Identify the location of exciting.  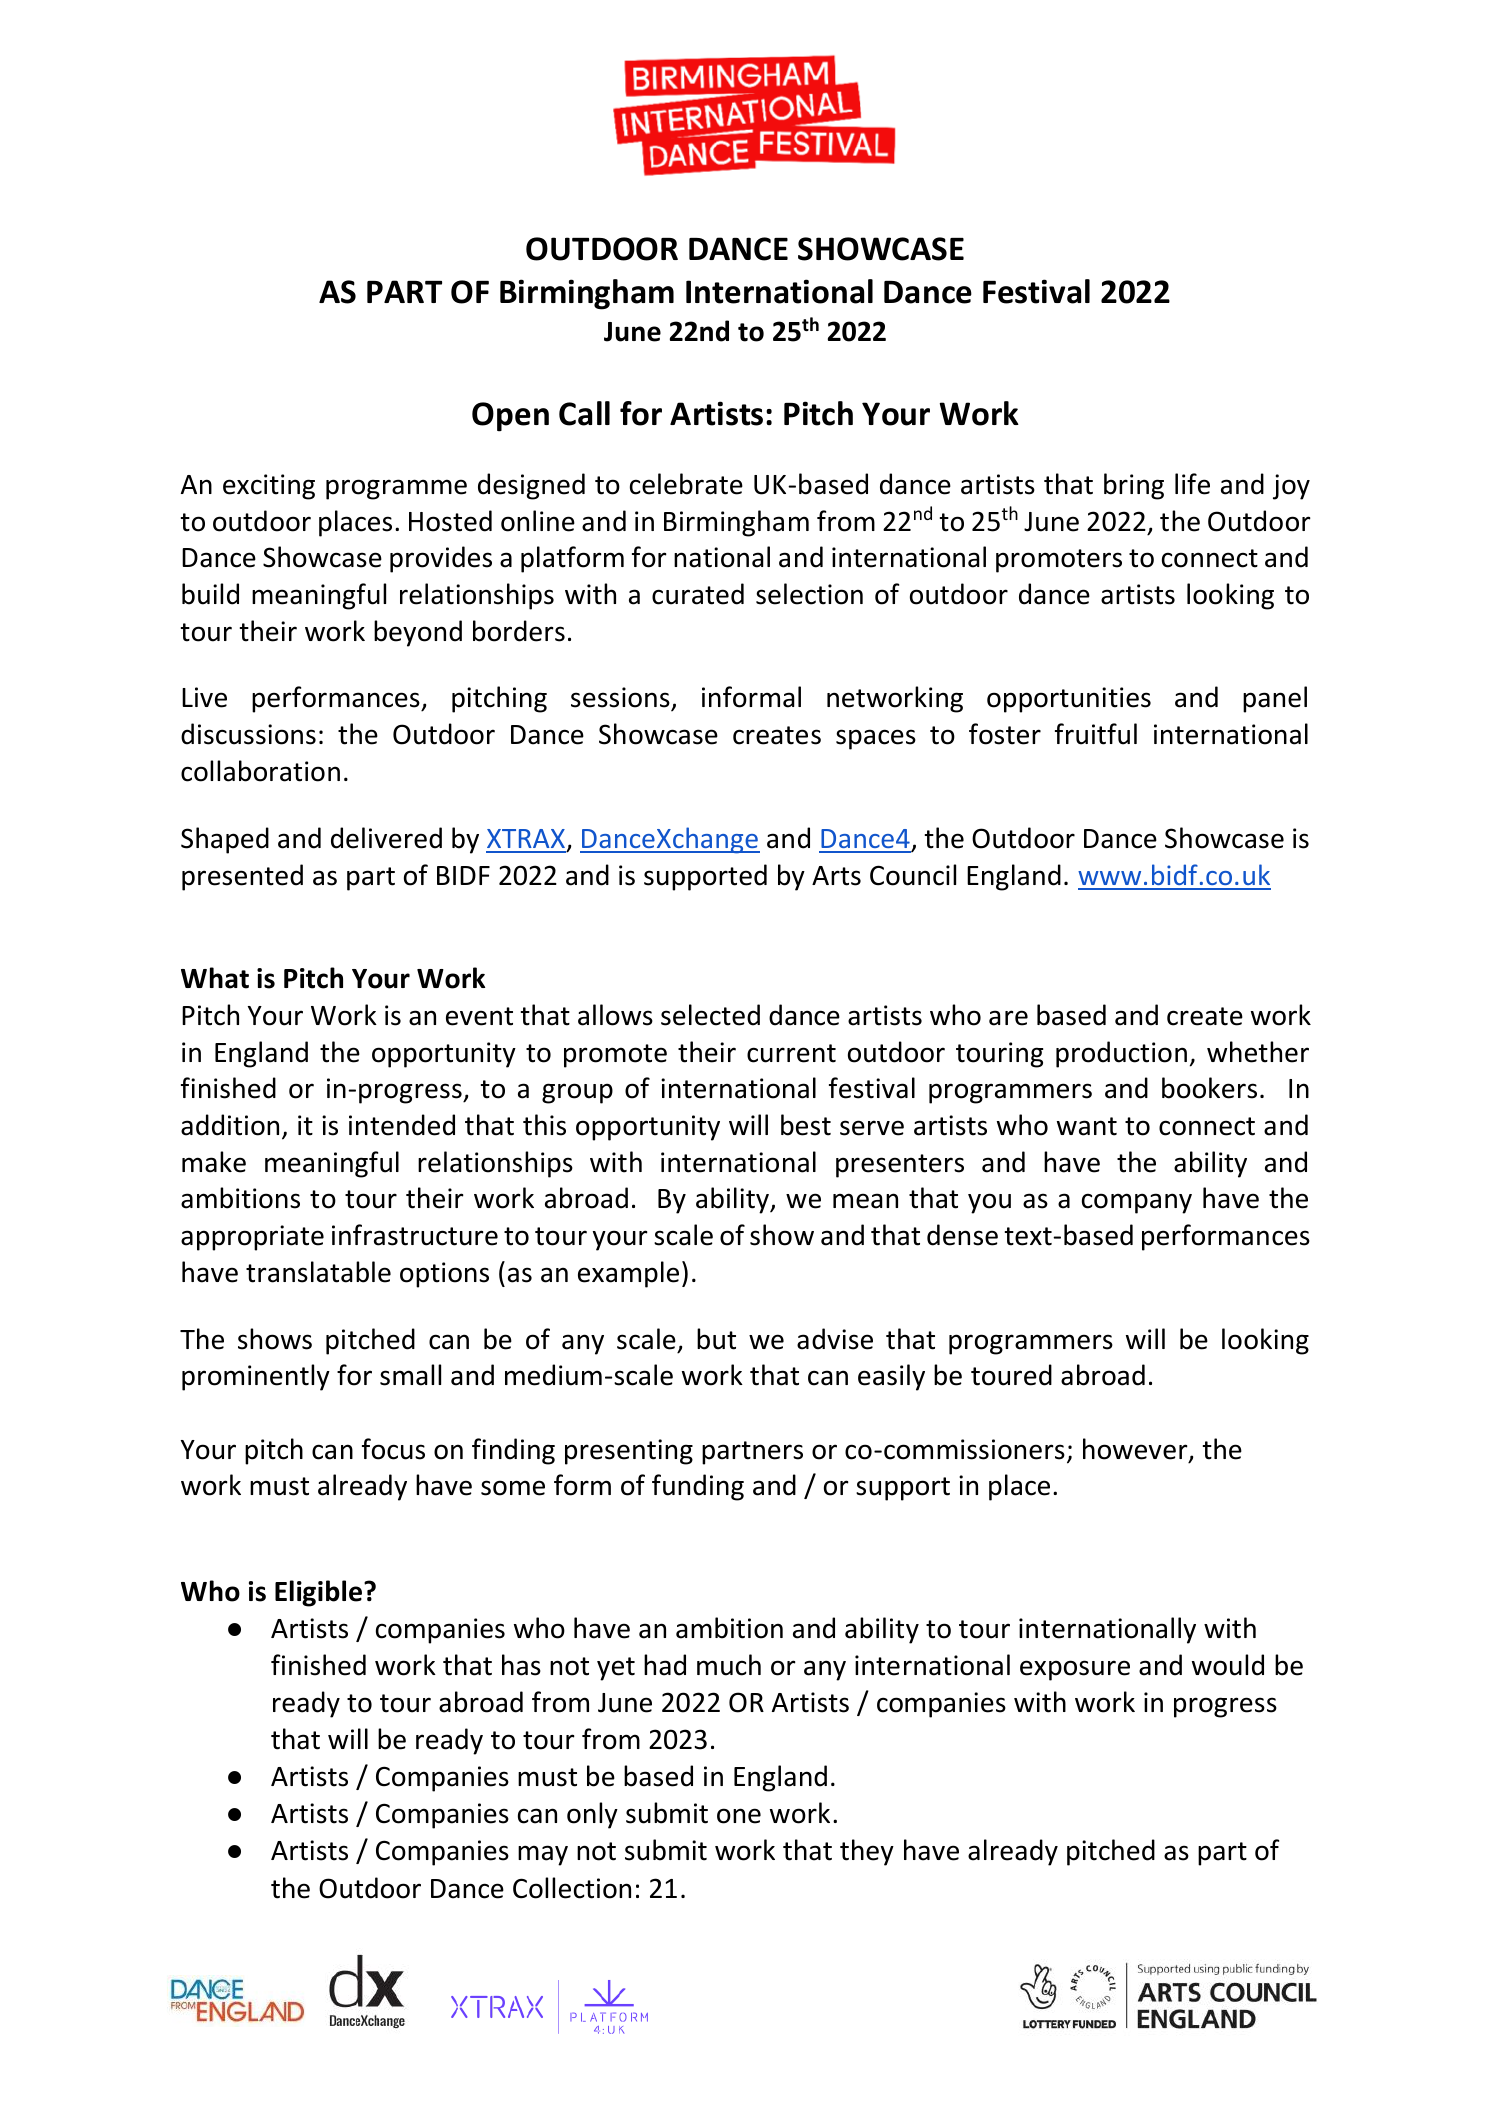
(269, 487).
